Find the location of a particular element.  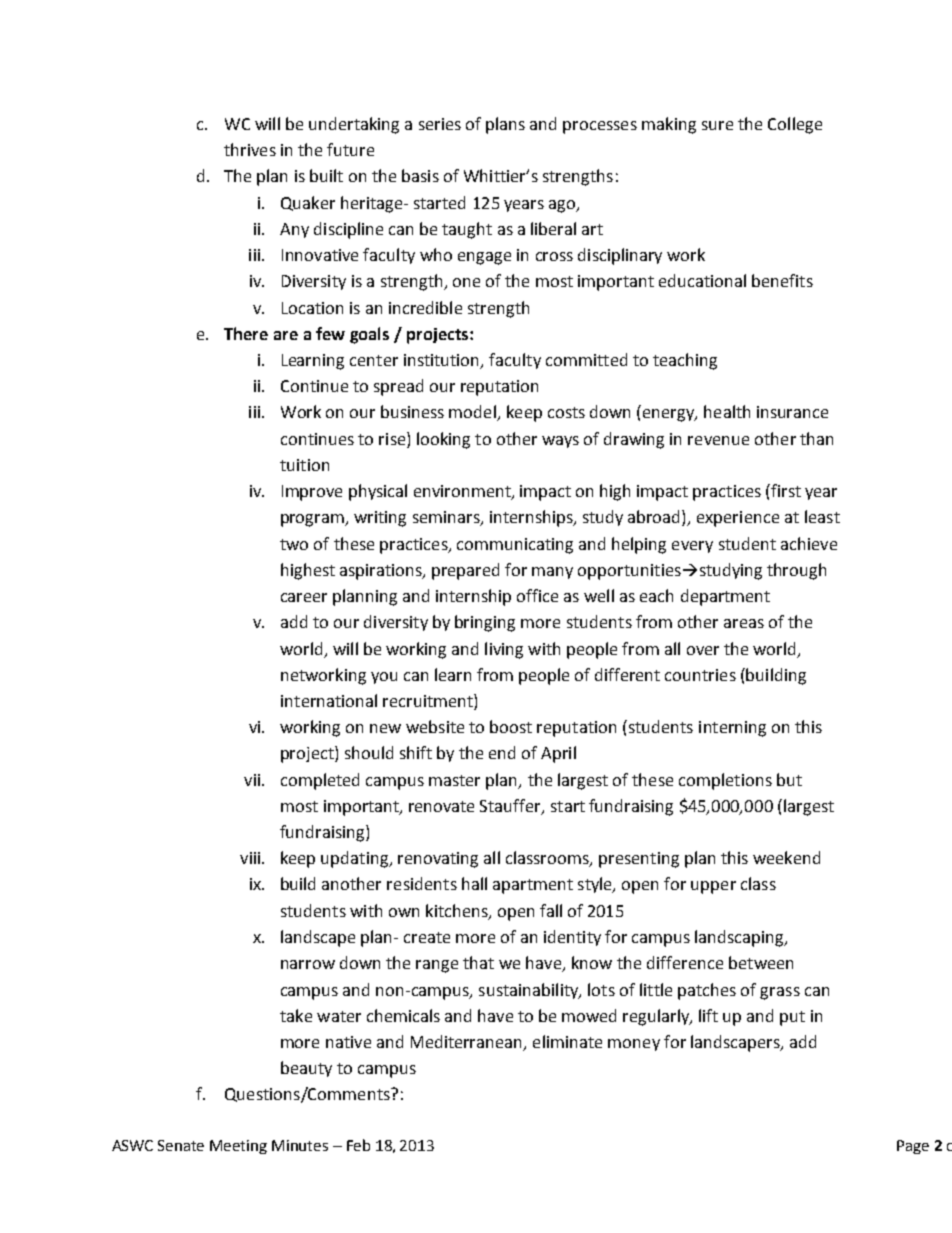

Stauffer is located at coordinates (511, 806).
